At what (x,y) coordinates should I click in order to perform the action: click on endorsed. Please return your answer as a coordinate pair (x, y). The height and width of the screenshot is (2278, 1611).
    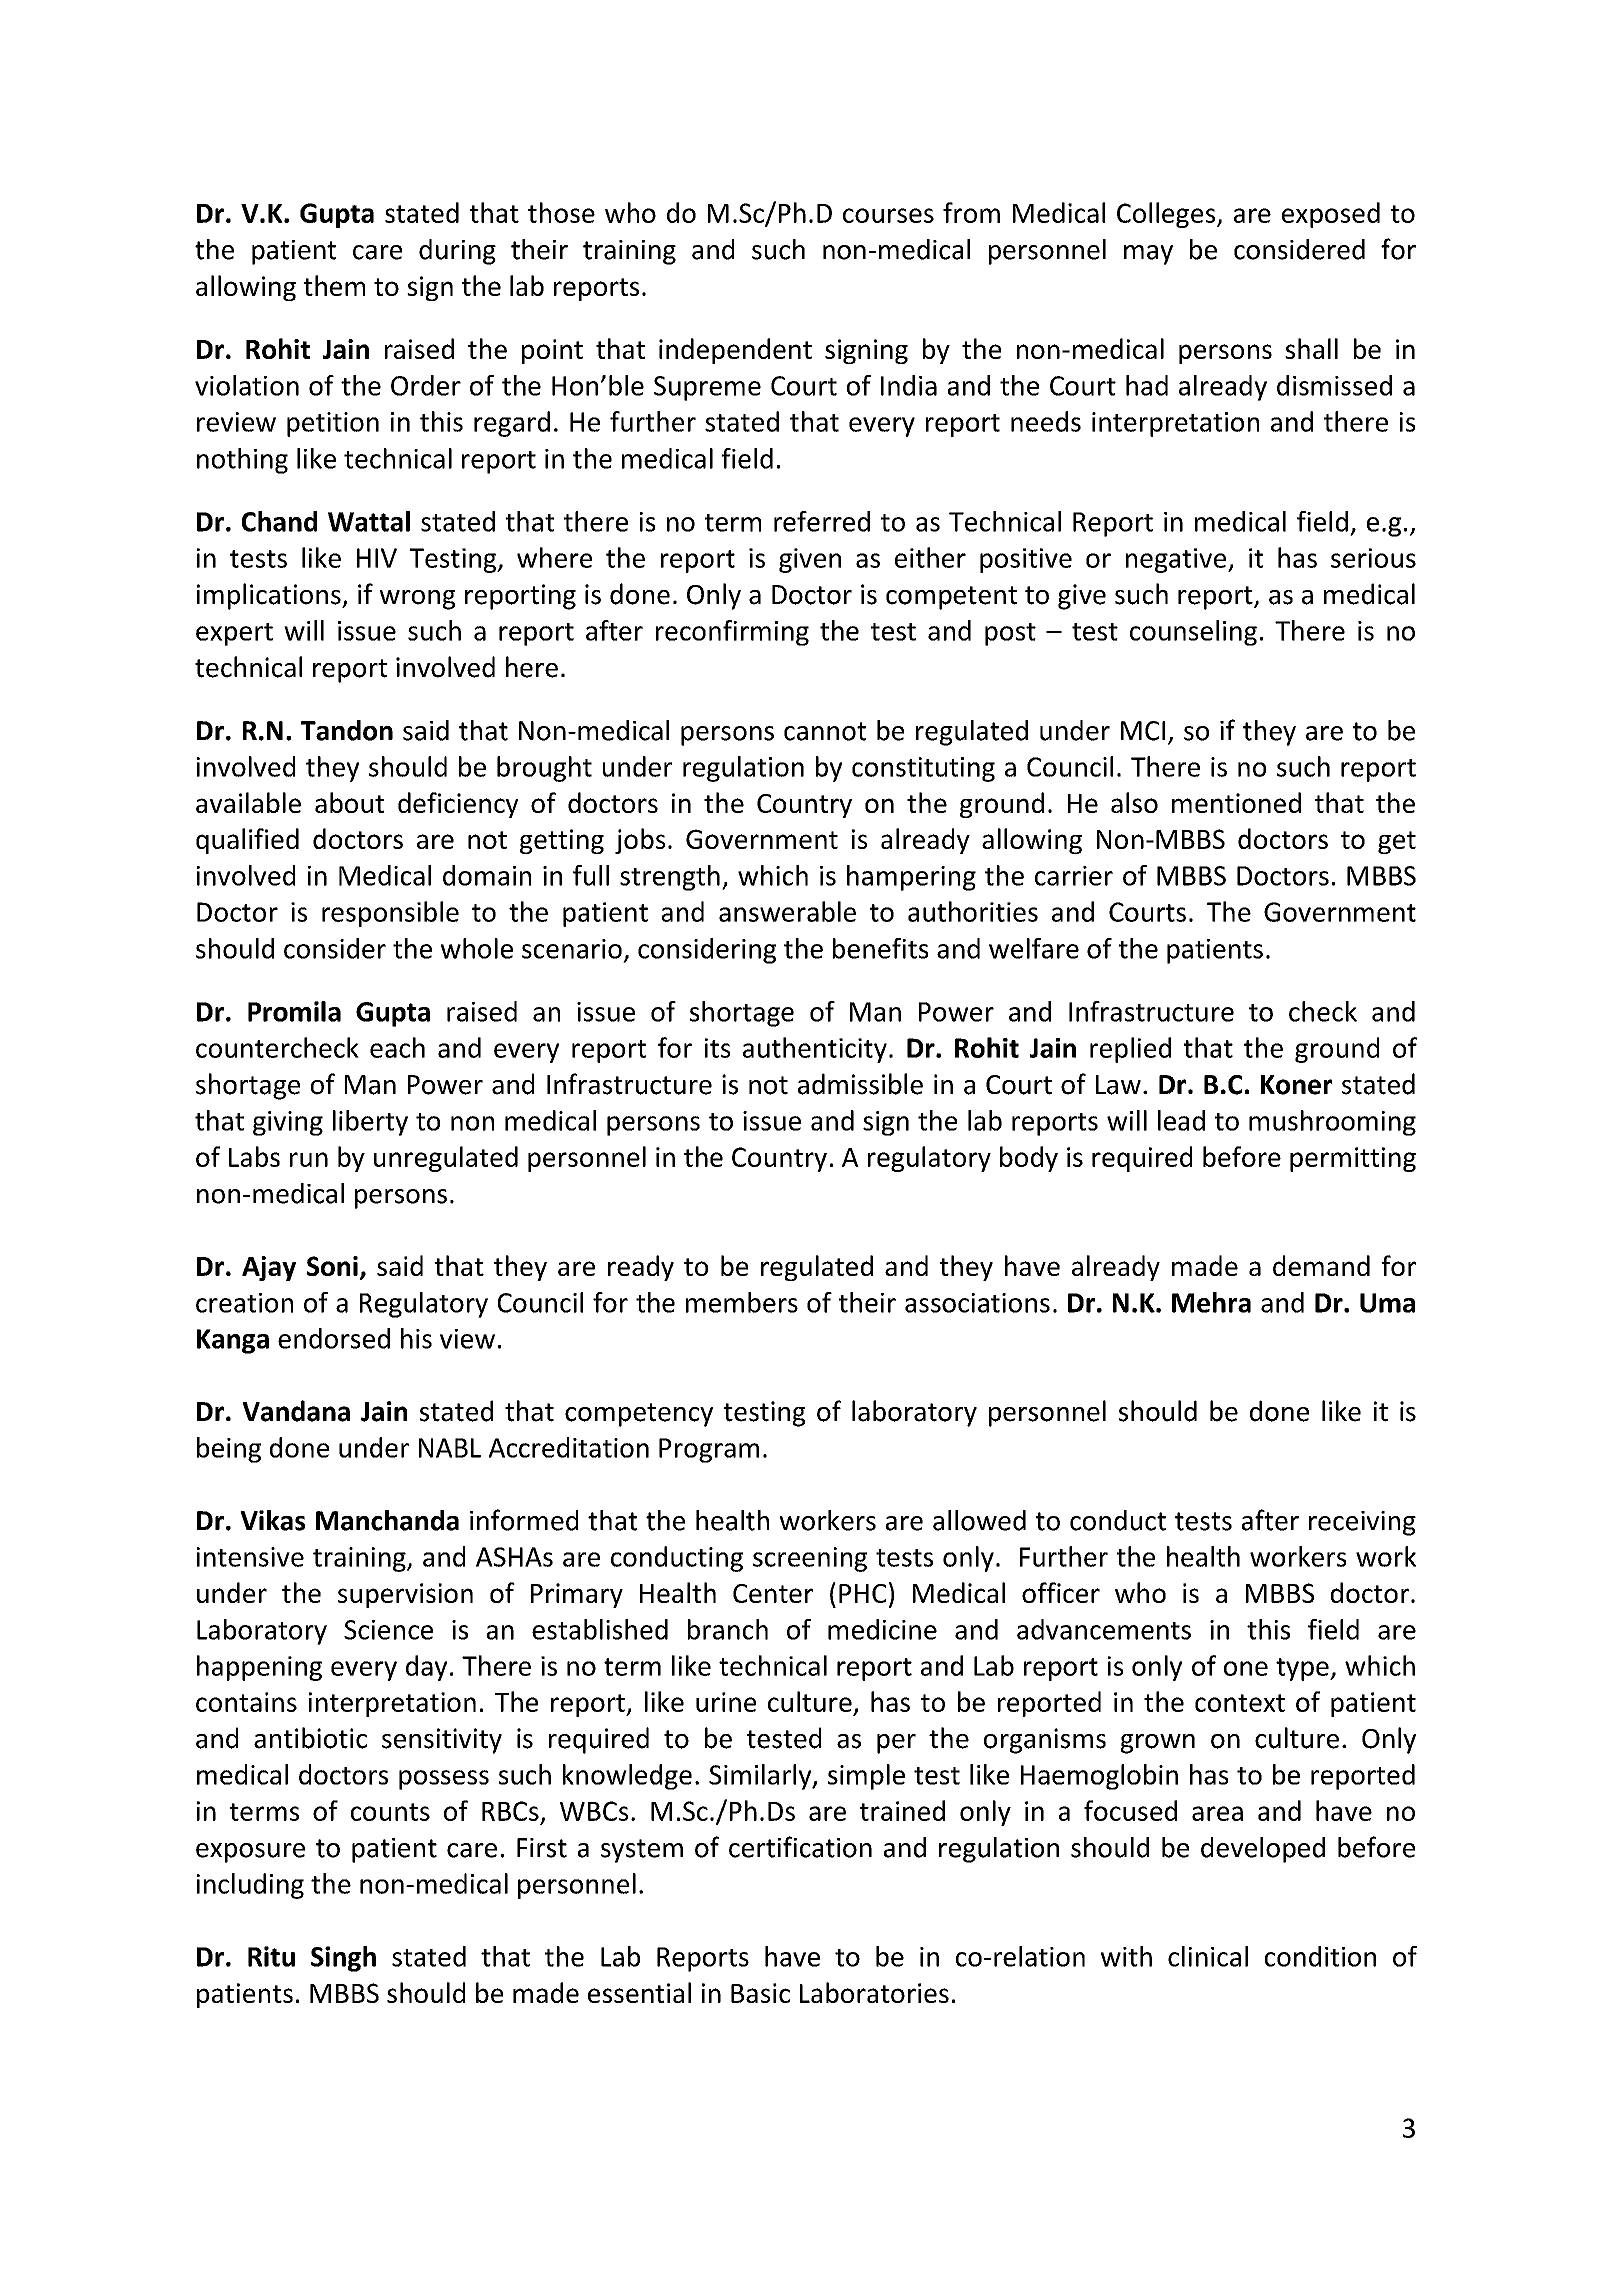
    Looking at the image, I should click on (334, 1338).
